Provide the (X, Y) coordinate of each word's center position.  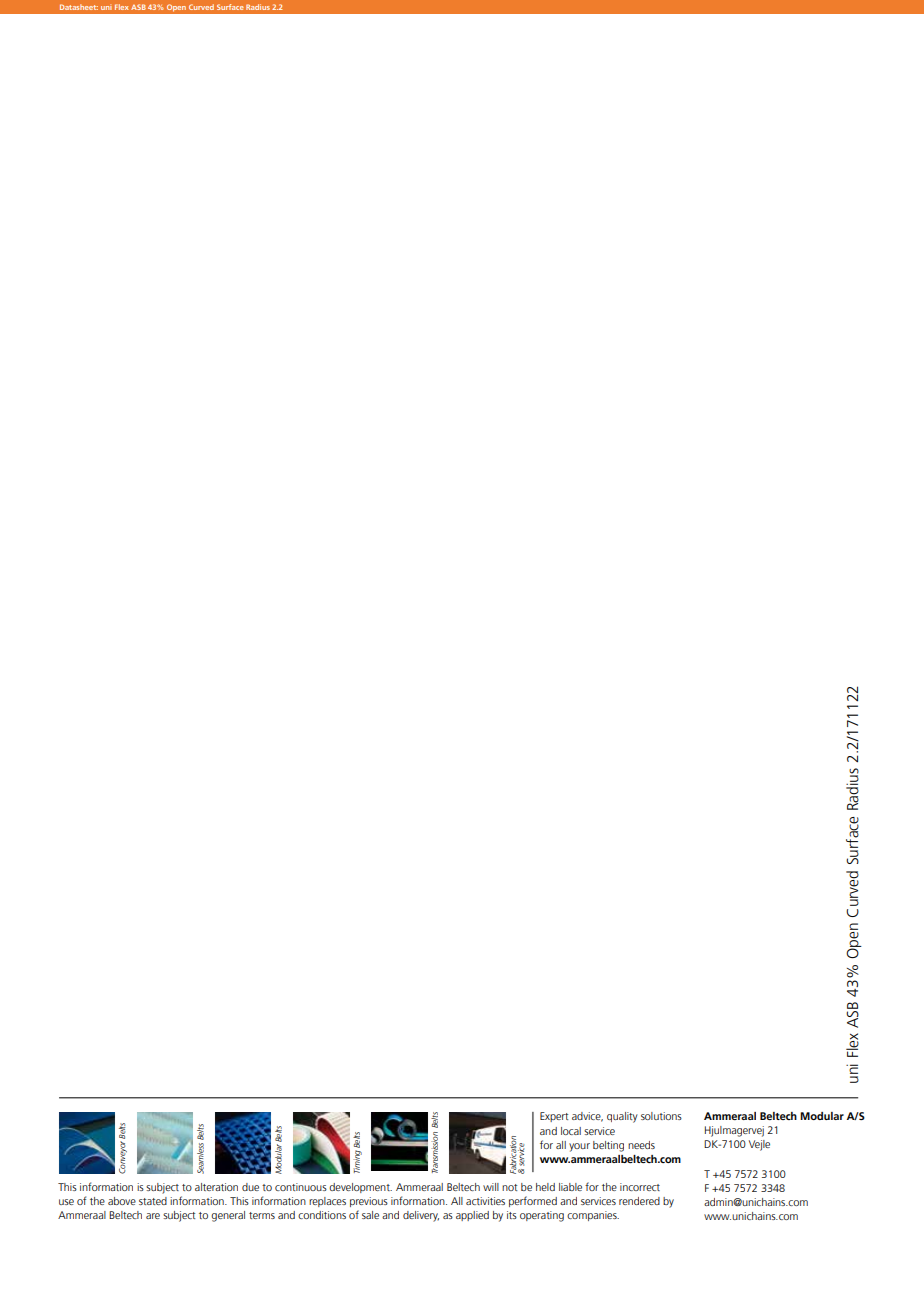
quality (622, 1117)
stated (153, 1201)
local (571, 1131)
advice (587, 1117)
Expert (554, 1117)
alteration (216, 1187)
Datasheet (79, 7)
